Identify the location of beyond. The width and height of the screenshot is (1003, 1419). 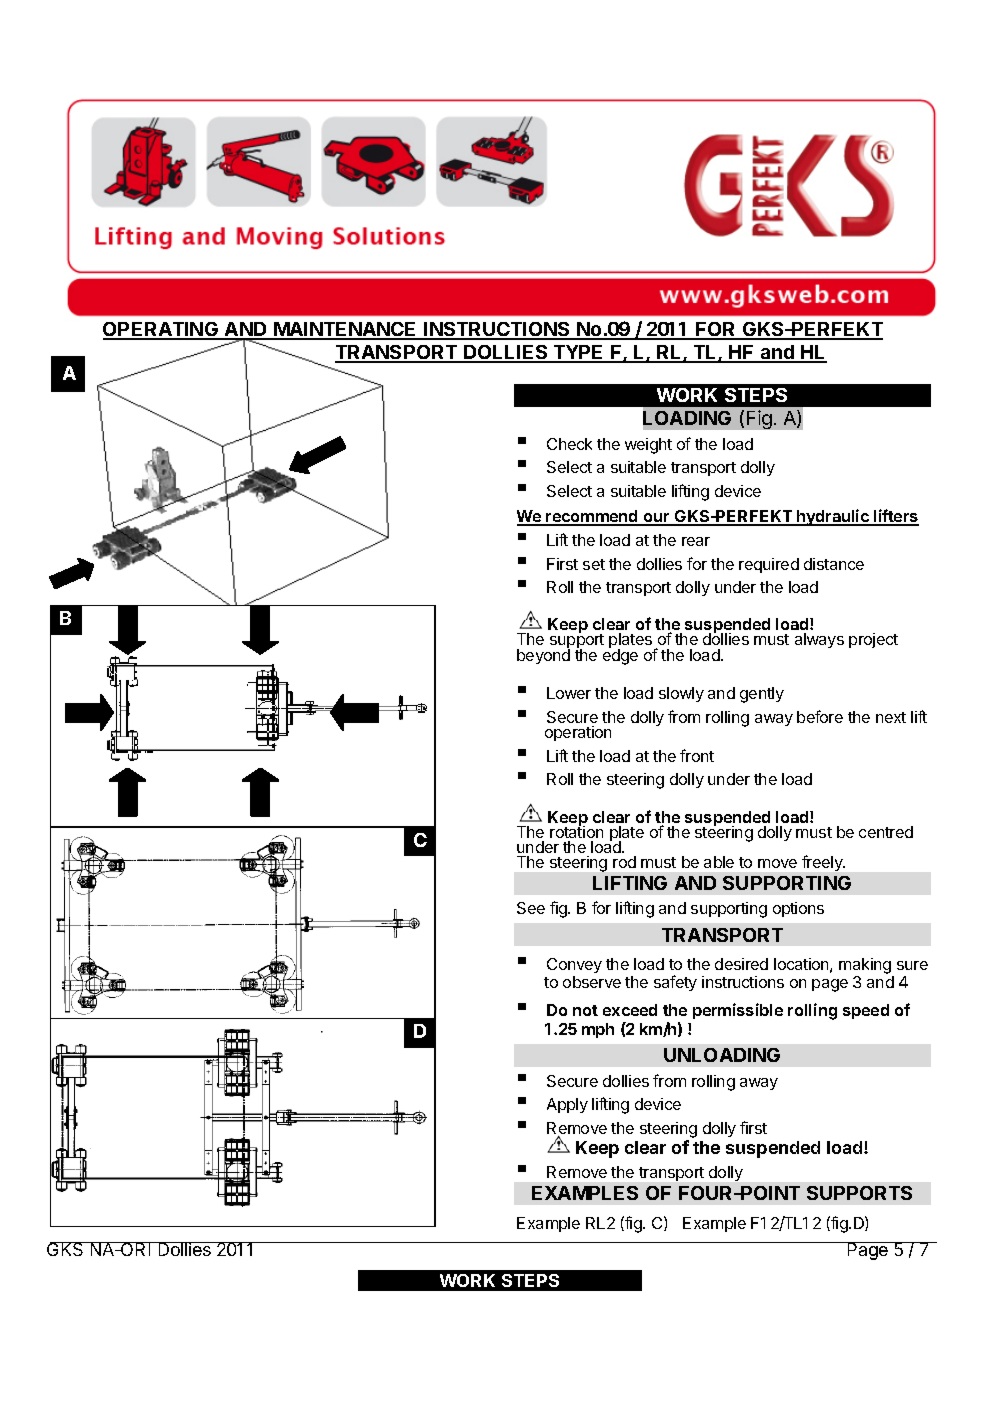
(543, 655).
